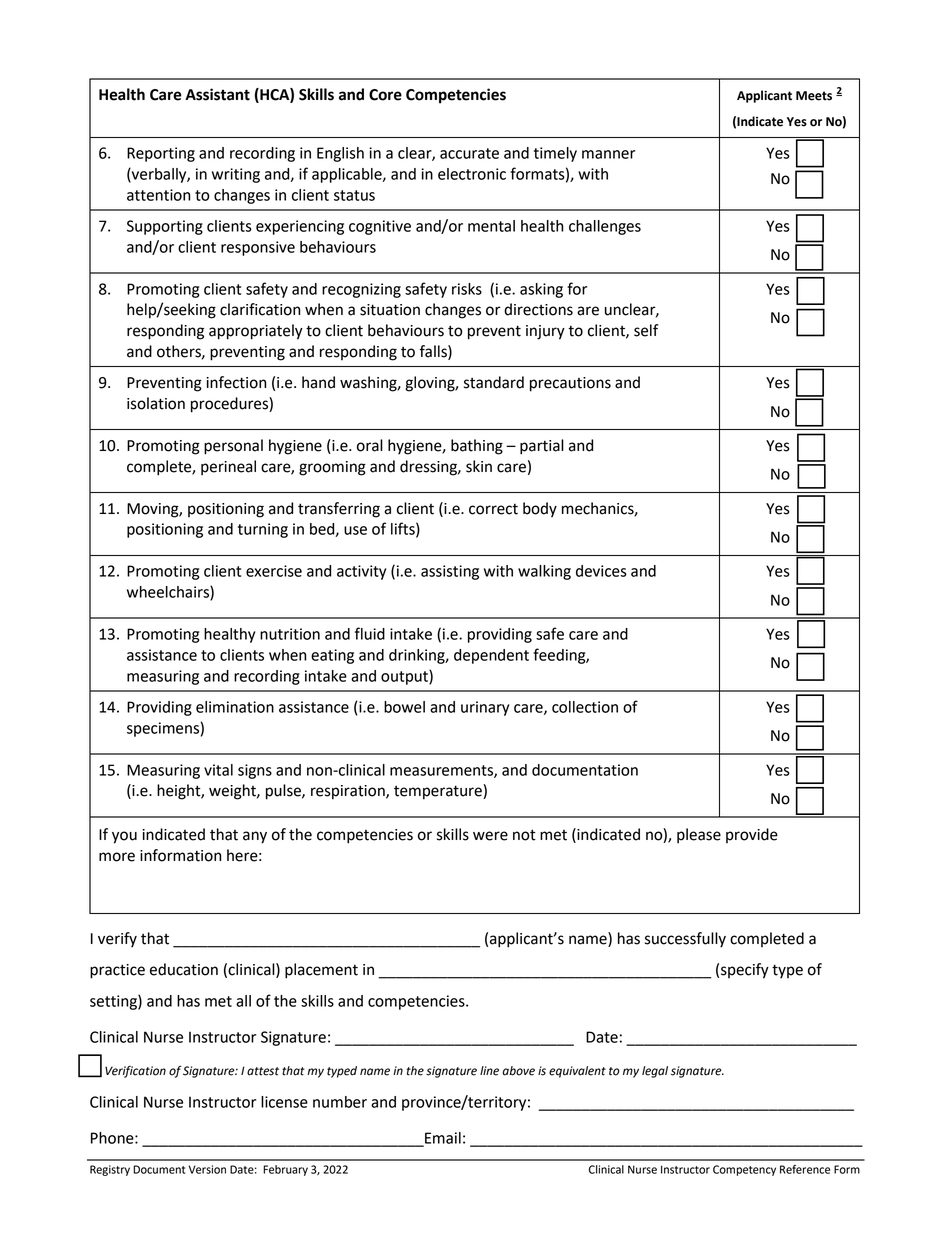 The height and width of the document is (1233, 952). Describe the element at coordinates (489, 1071) in the document. I see `line` at that location.
